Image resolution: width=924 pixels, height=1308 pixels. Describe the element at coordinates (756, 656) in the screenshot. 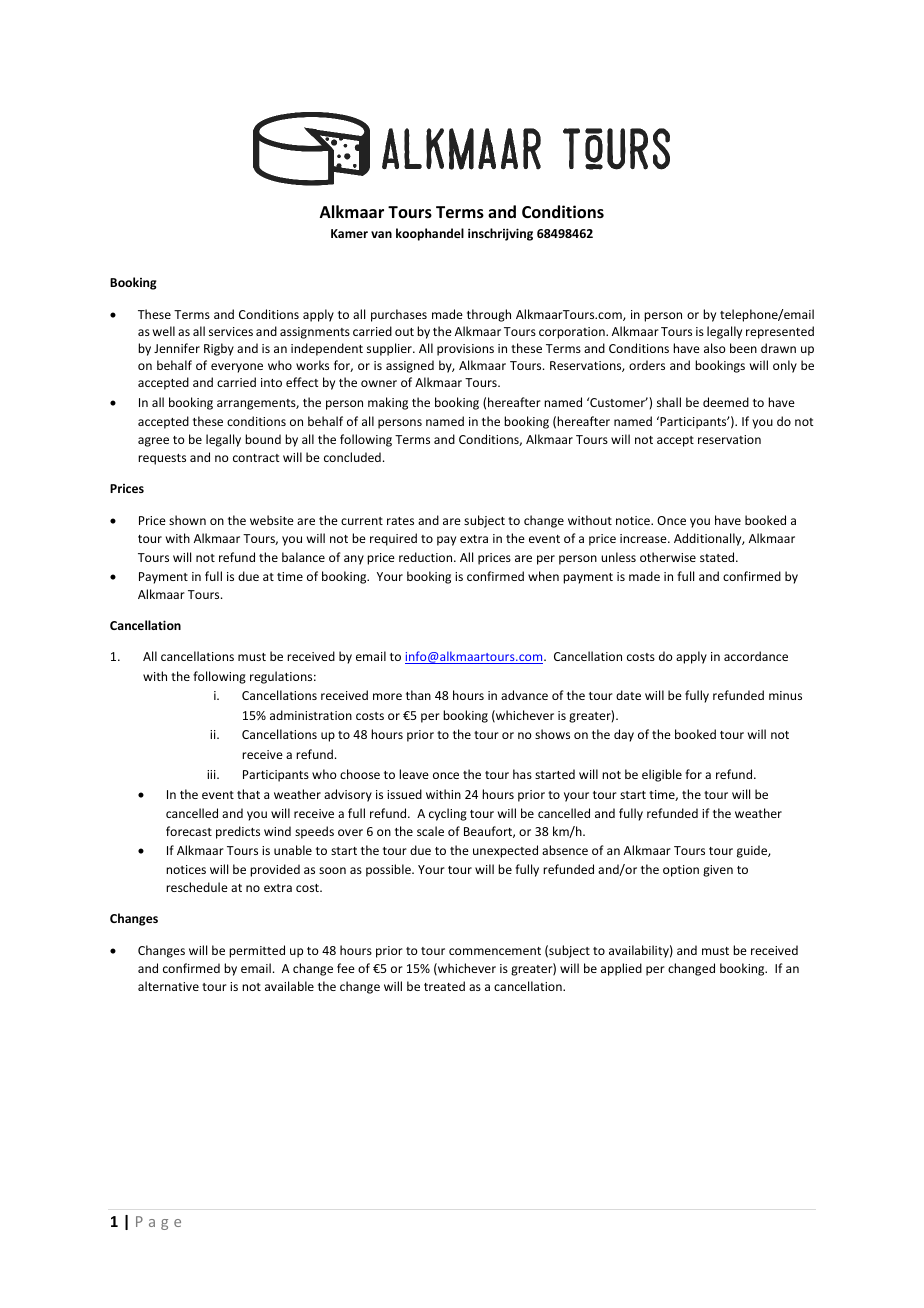

I see `accordance` at that location.
